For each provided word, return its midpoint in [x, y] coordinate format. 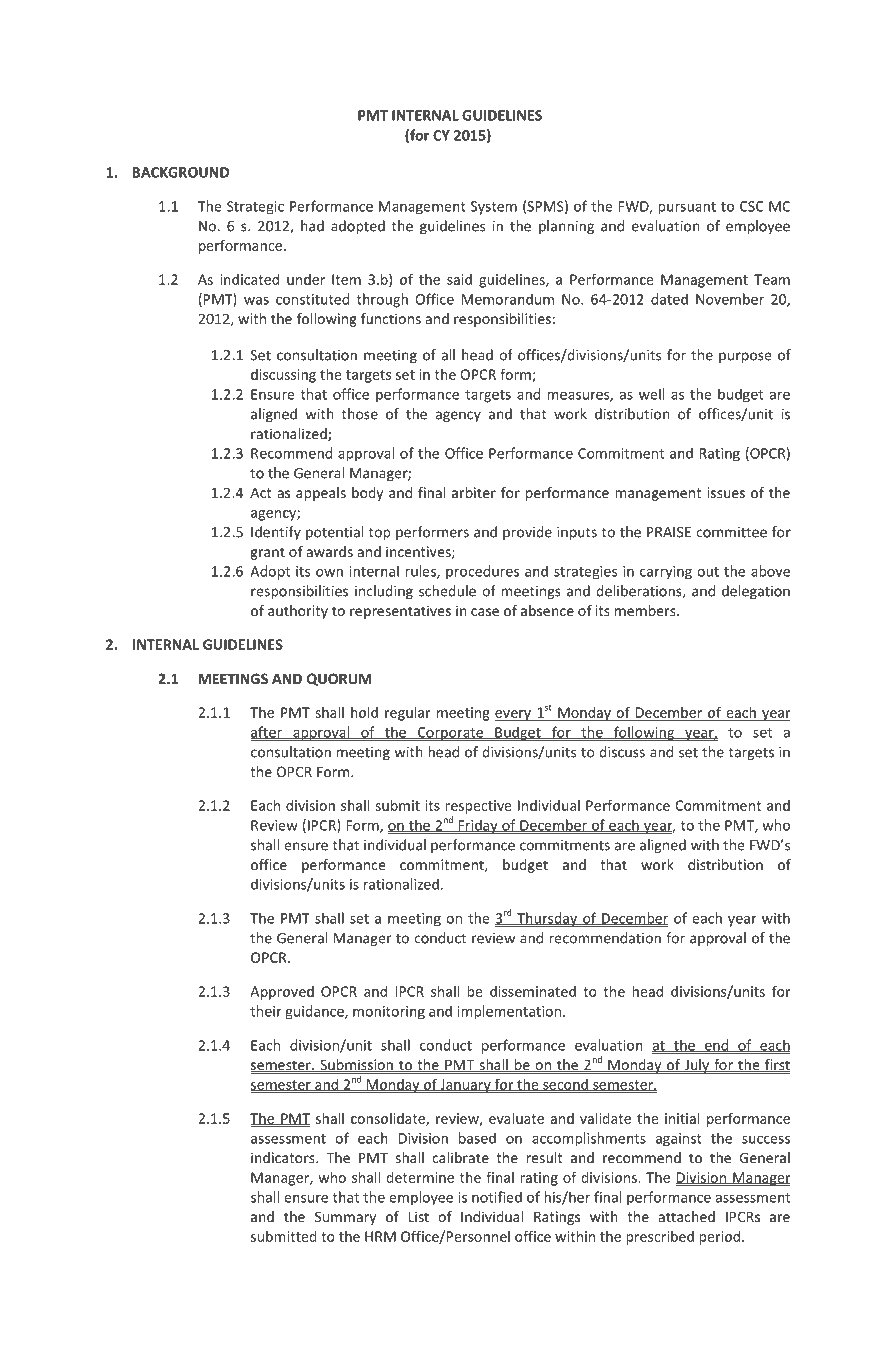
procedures [482, 572]
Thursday [547, 919]
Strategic [255, 208]
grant [267, 553]
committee [731, 532]
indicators [284, 1157]
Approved [282, 993]
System [494, 208]
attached [687, 1216]
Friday [478, 826]
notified [497, 1197]
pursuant [687, 208]
